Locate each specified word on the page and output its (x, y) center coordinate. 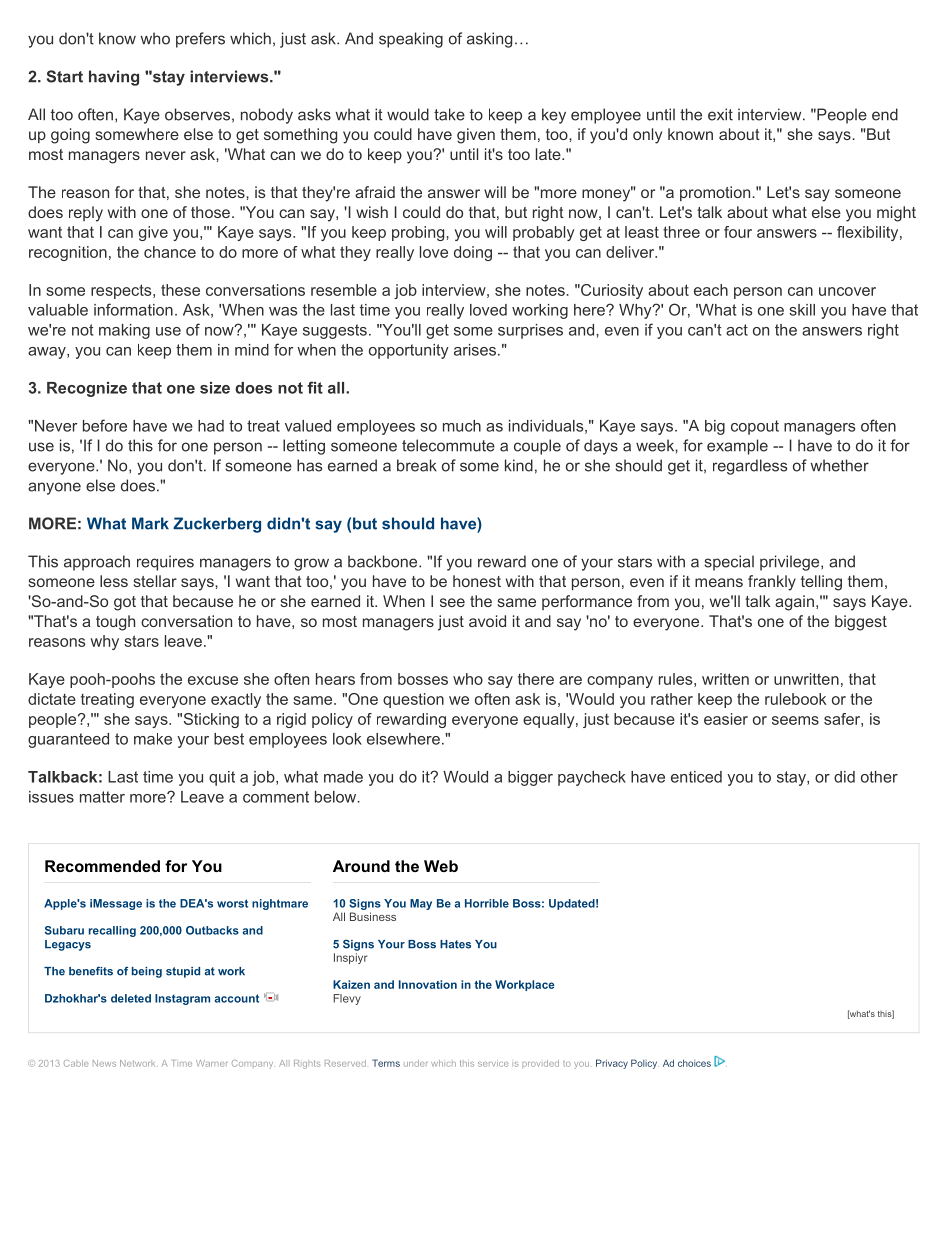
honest (477, 581)
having (114, 78)
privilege (791, 563)
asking (489, 40)
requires (165, 563)
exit (720, 114)
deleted (131, 998)
